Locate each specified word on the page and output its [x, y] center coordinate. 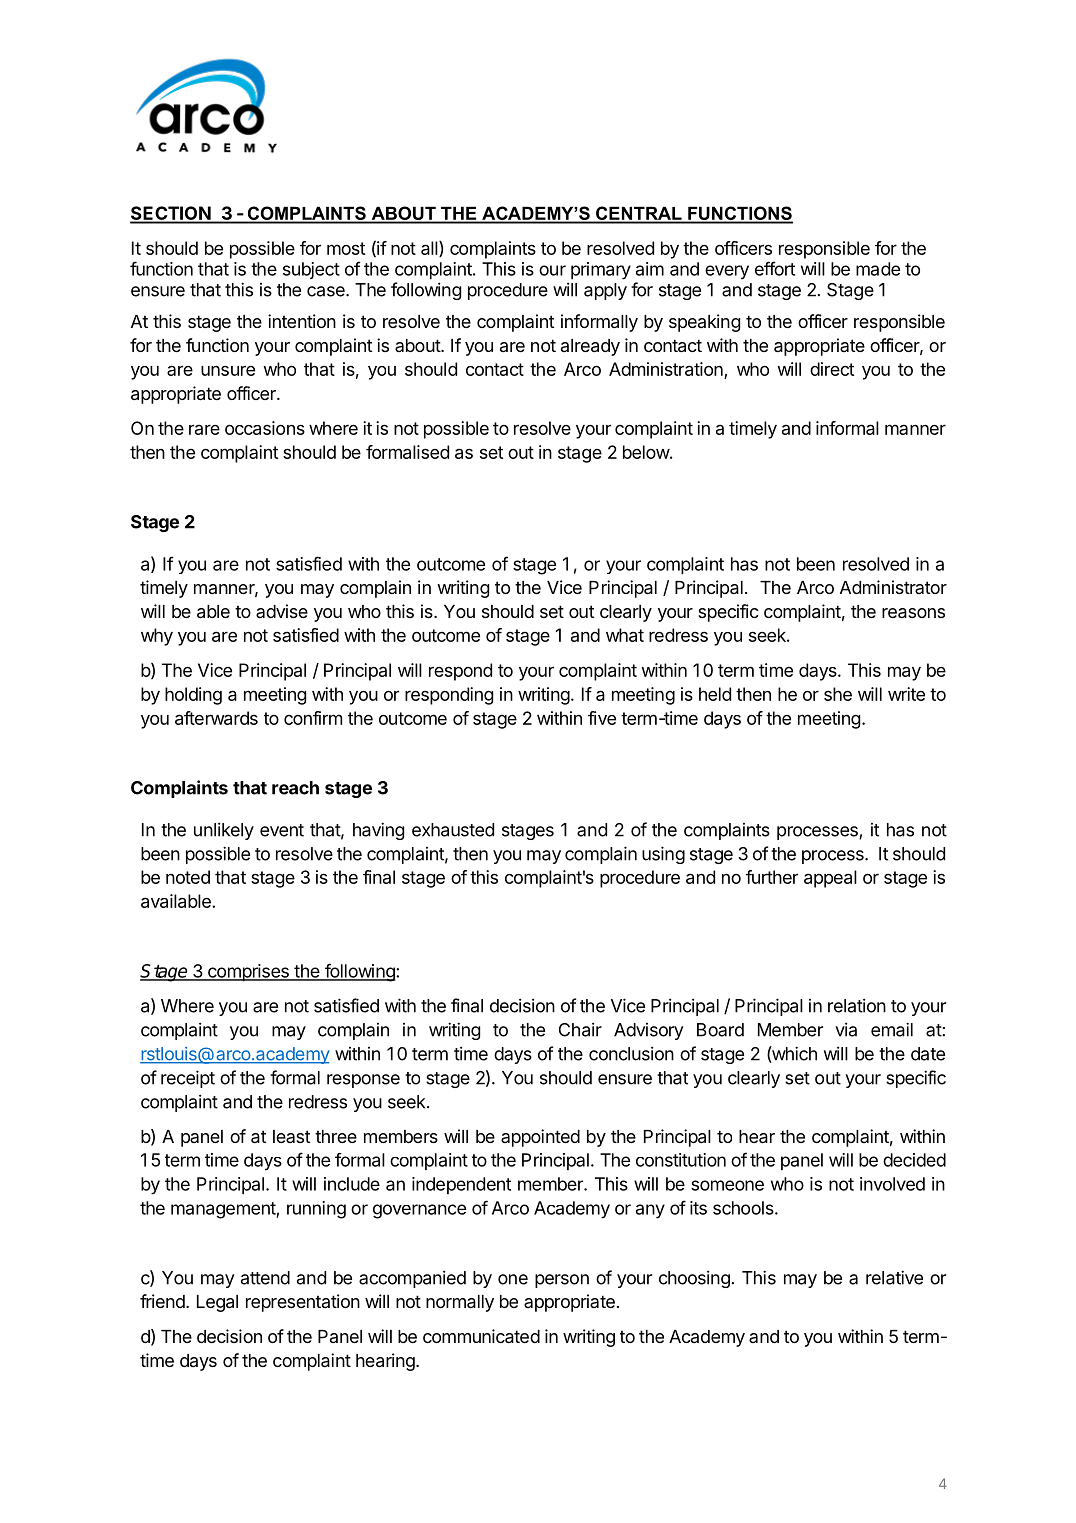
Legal [217, 1303]
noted [188, 877]
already [590, 347]
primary [601, 271]
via [846, 1029]
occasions [265, 428]
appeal [830, 879]
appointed [540, 1138]
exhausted [453, 830]
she [838, 694]
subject [311, 270]
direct [832, 369]
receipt [188, 1079]
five [602, 718]
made [878, 269]
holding [193, 696]
